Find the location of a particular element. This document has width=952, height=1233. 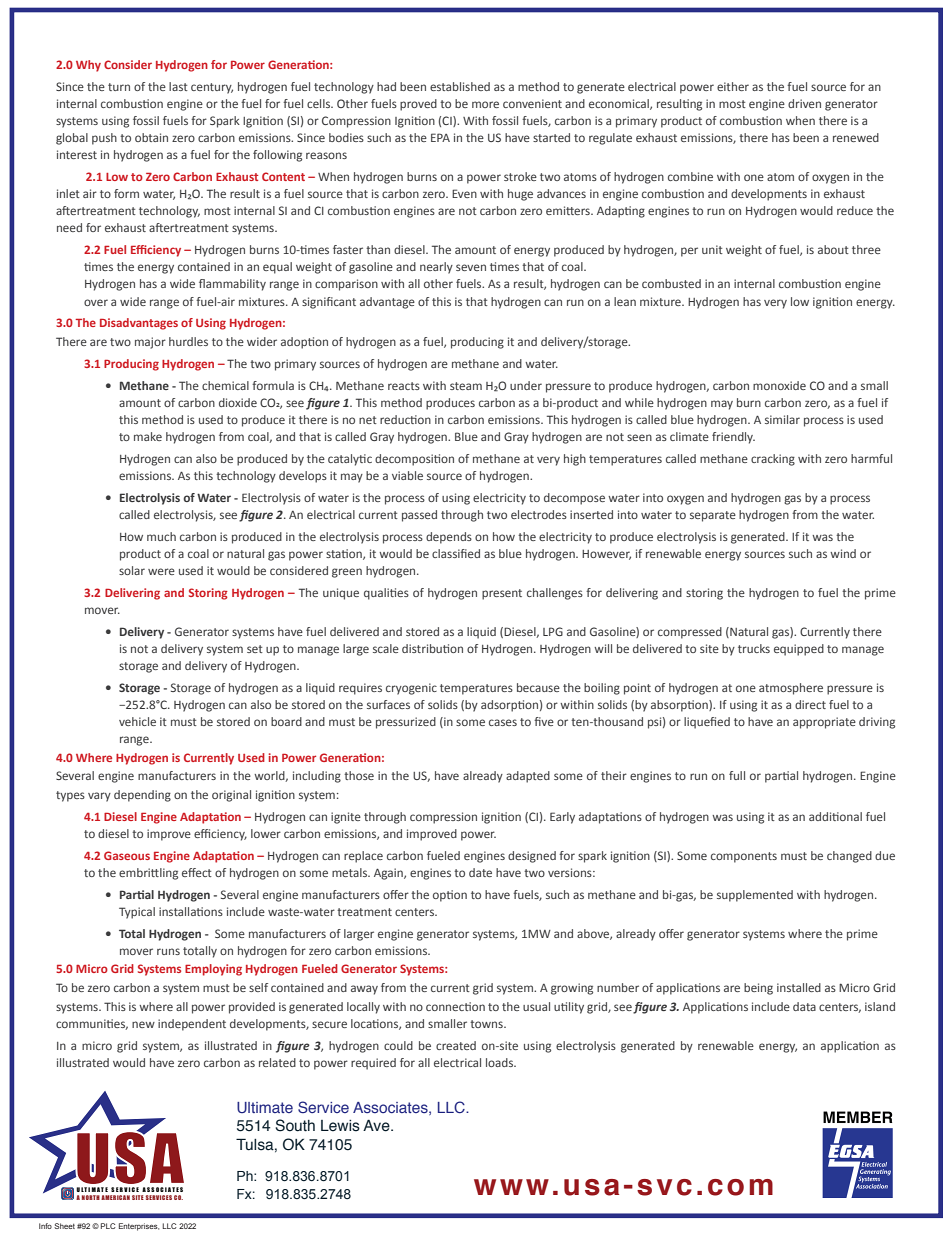

distribution is located at coordinates (432, 648).
